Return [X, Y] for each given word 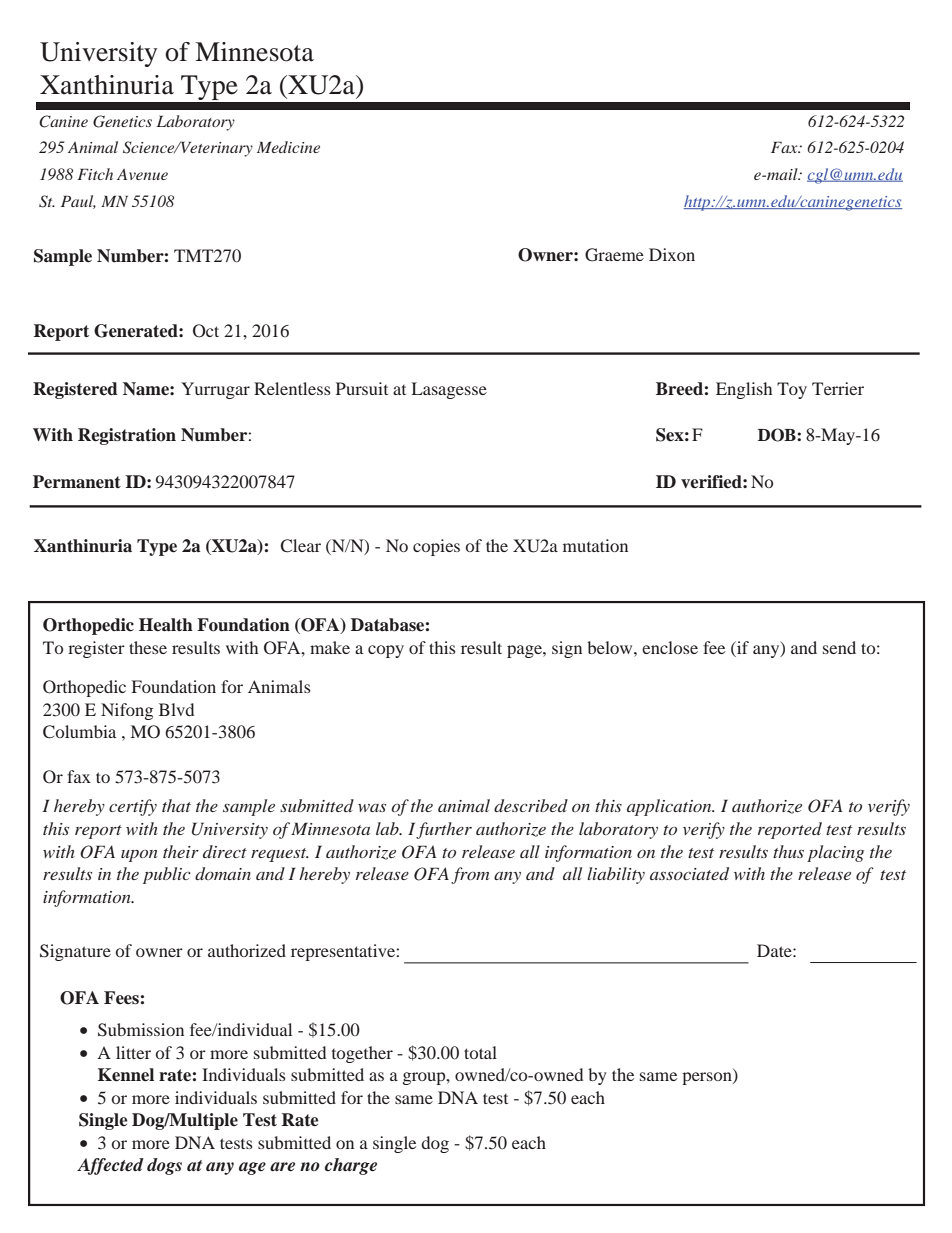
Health [166, 625]
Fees [121, 998]
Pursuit [362, 388]
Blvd [176, 709]
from [470, 875]
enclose [670, 647]
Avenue [142, 174]
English [744, 390]
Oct [206, 331]
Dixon [672, 254]
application [670, 807]
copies [436, 547]
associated [689, 873]
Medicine [288, 147]
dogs [164, 1166]
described [531, 805]
